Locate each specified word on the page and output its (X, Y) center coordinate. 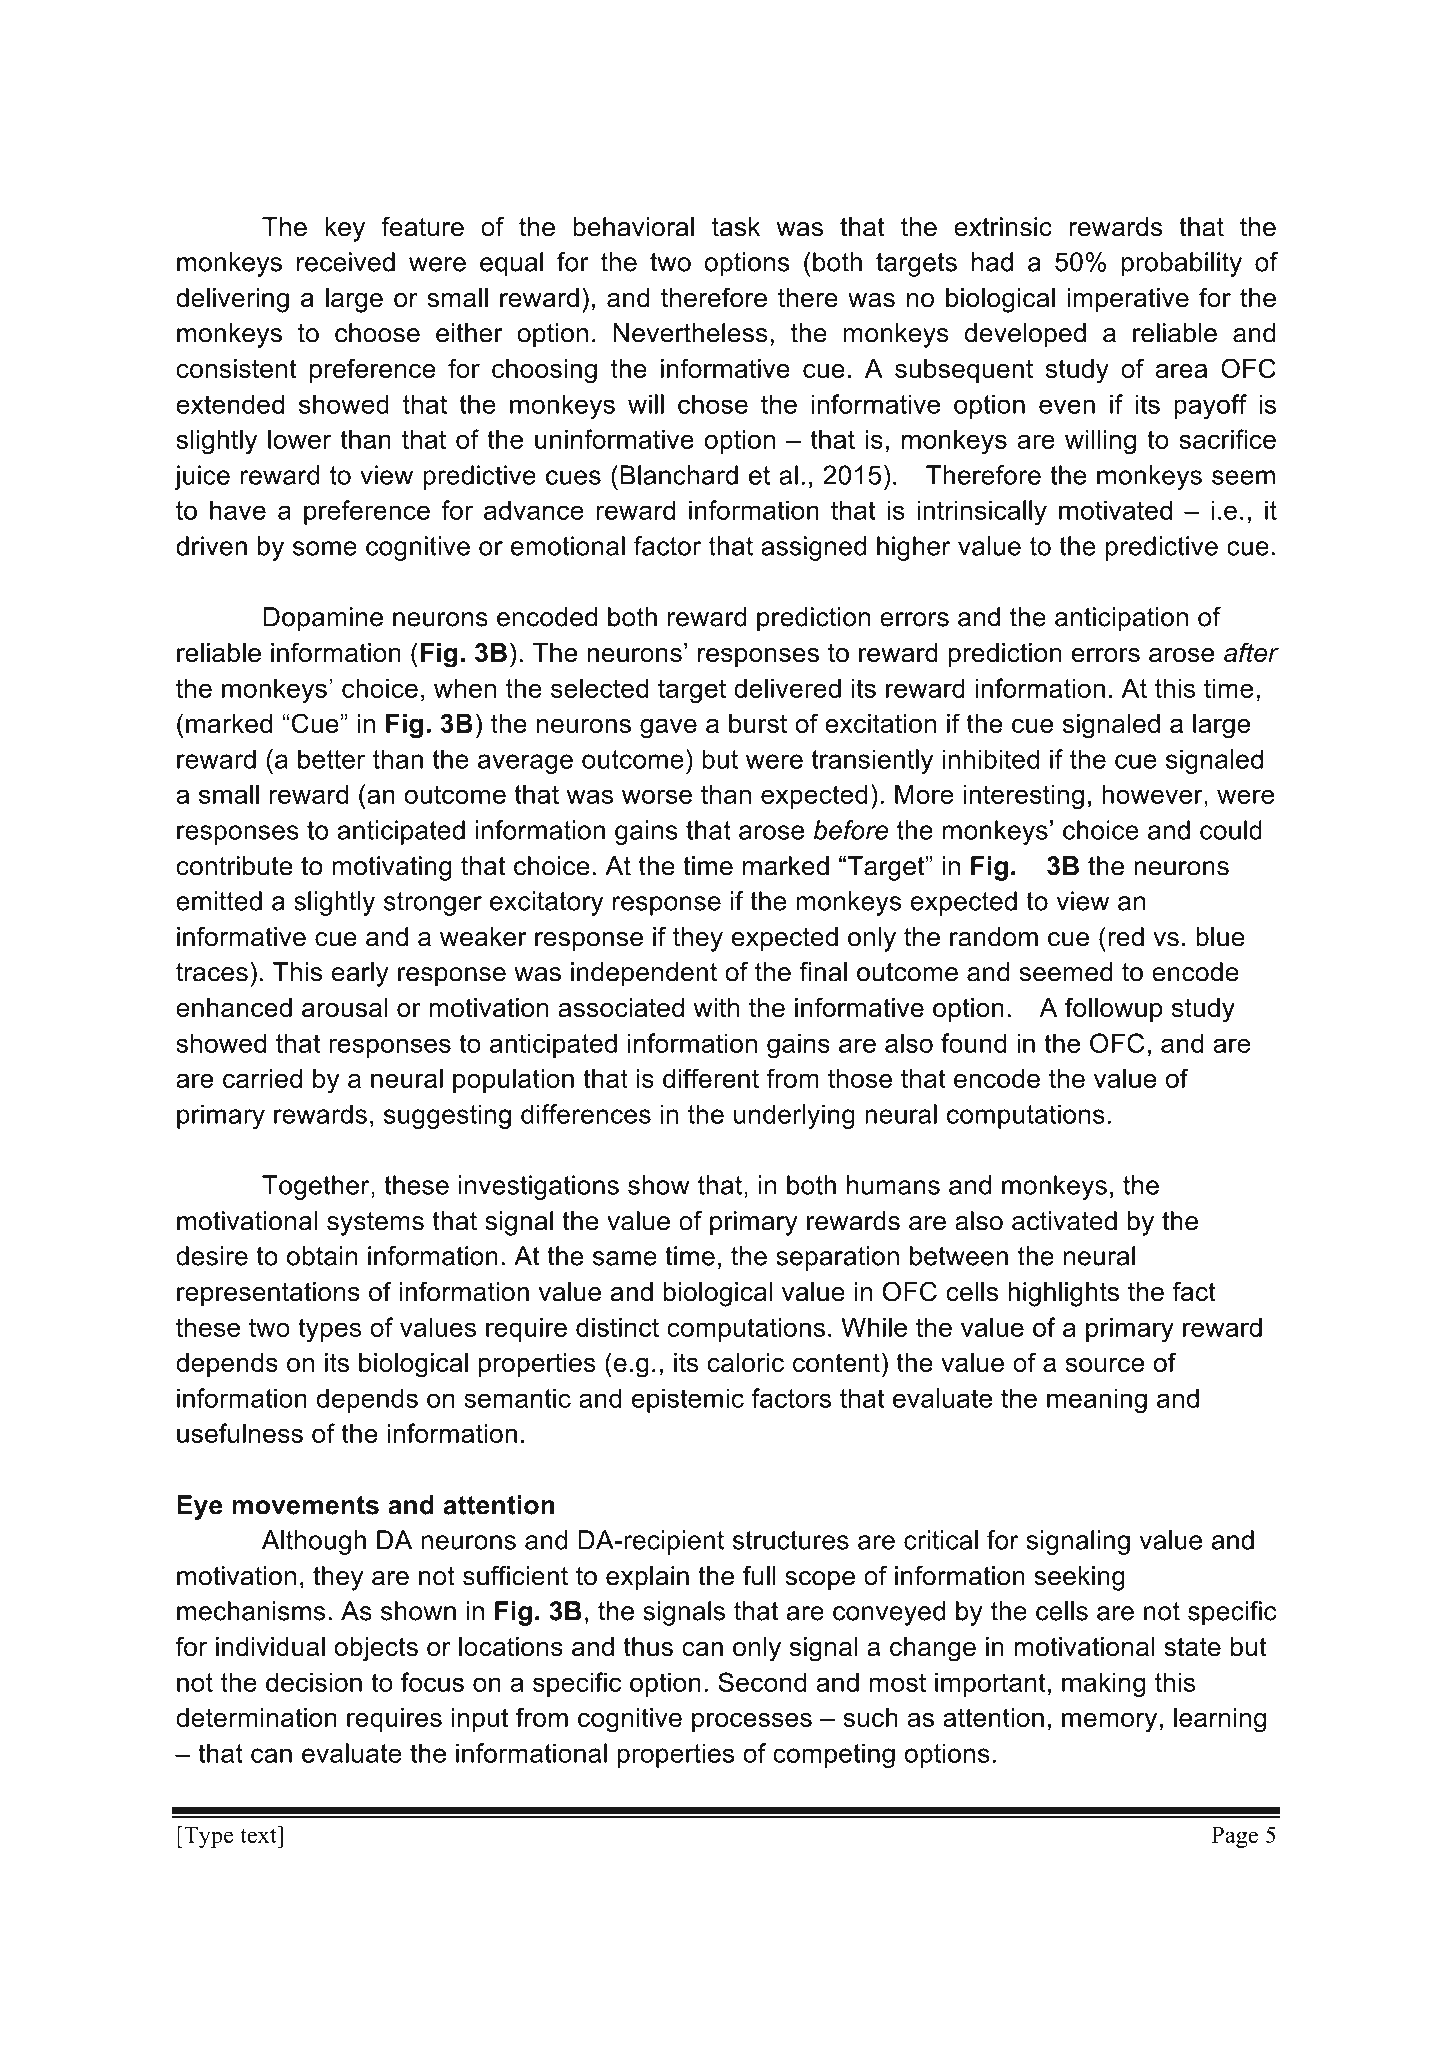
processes (752, 1722)
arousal (345, 1007)
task (736, 227)
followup (1114, 1009)
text (259, 1834)
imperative (1128, 300)
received (346, 262)
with (716, 1007)
